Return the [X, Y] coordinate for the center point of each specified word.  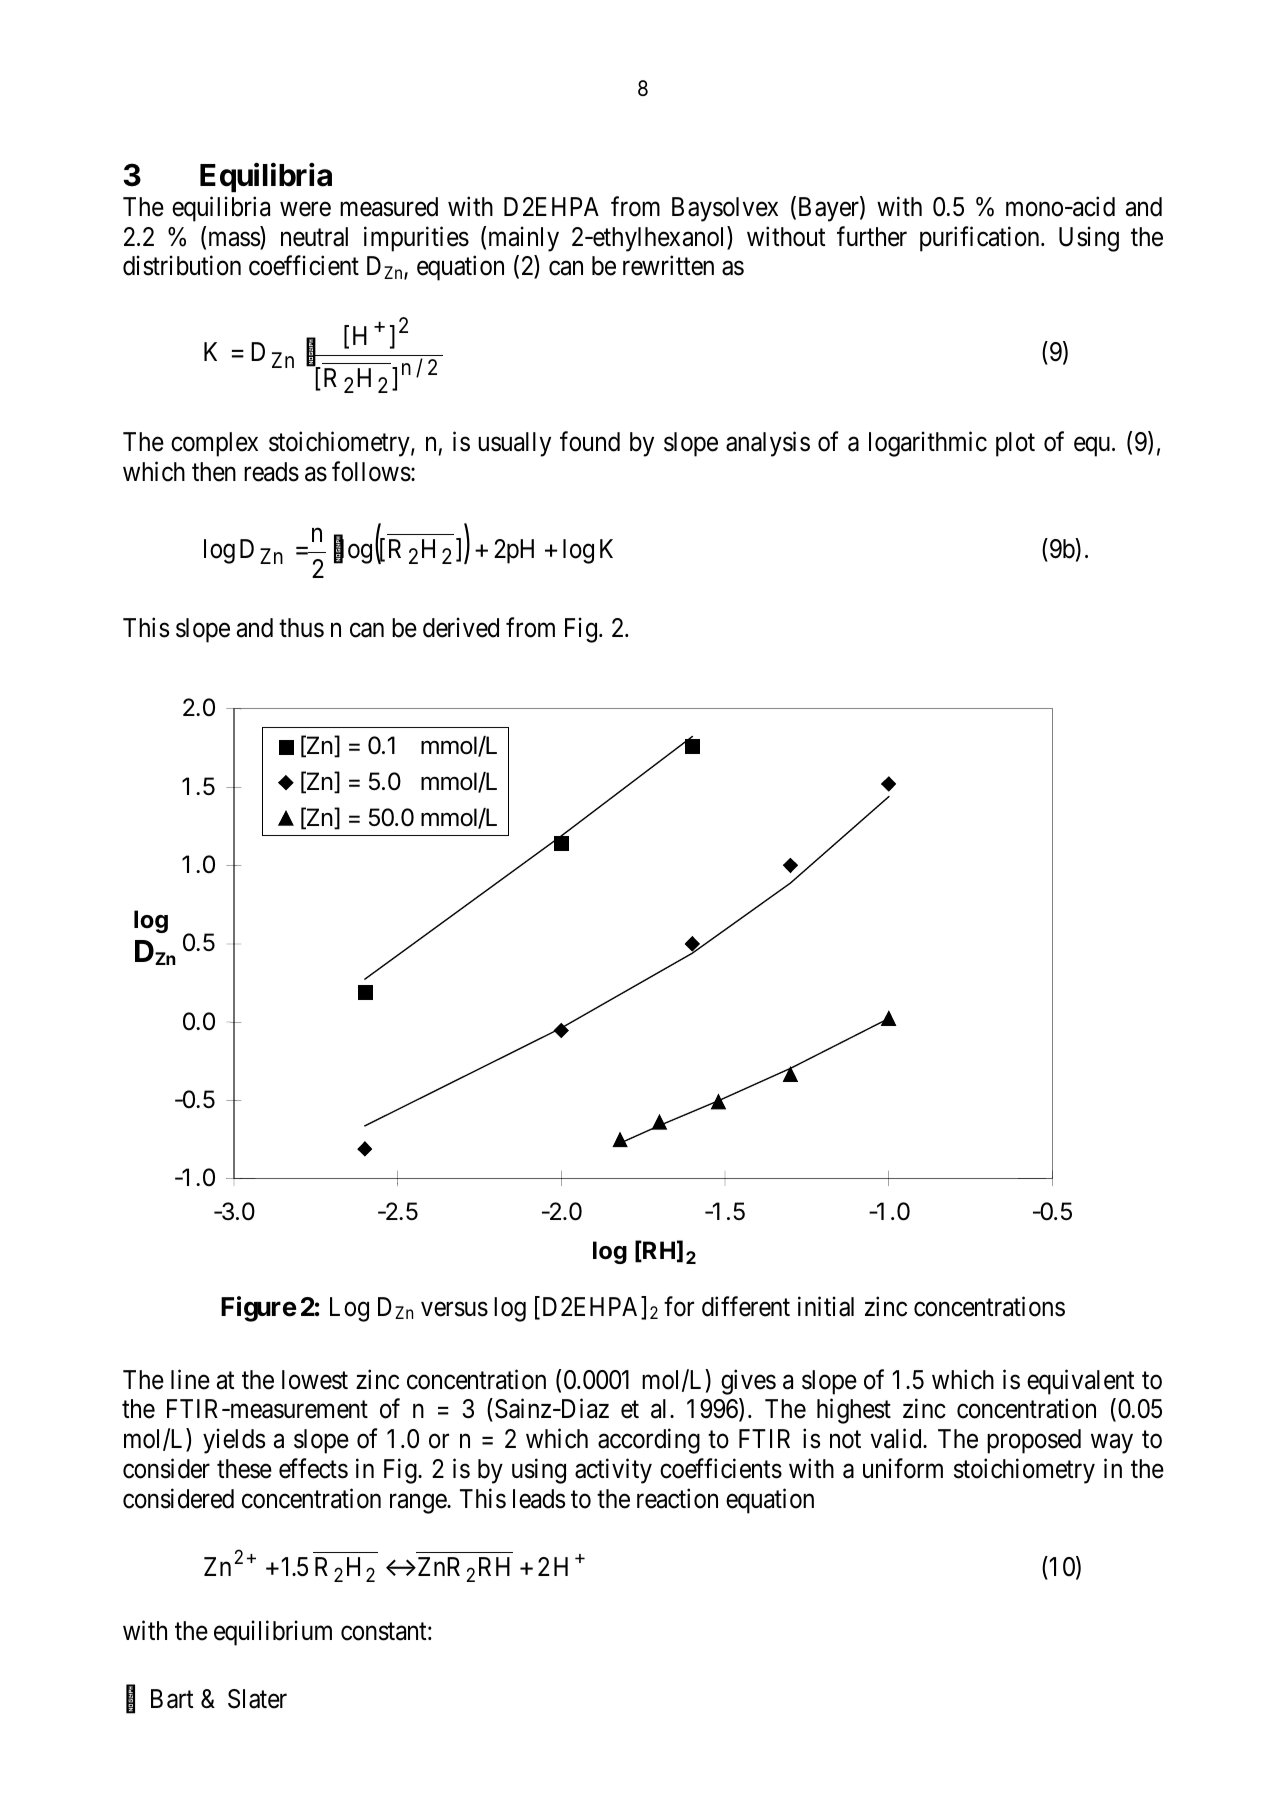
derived [461, 627]
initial [826, 1306]
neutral [314, 237]
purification [981, 239]
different [746, 1306]
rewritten [668, 266]
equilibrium [273, 1633]
